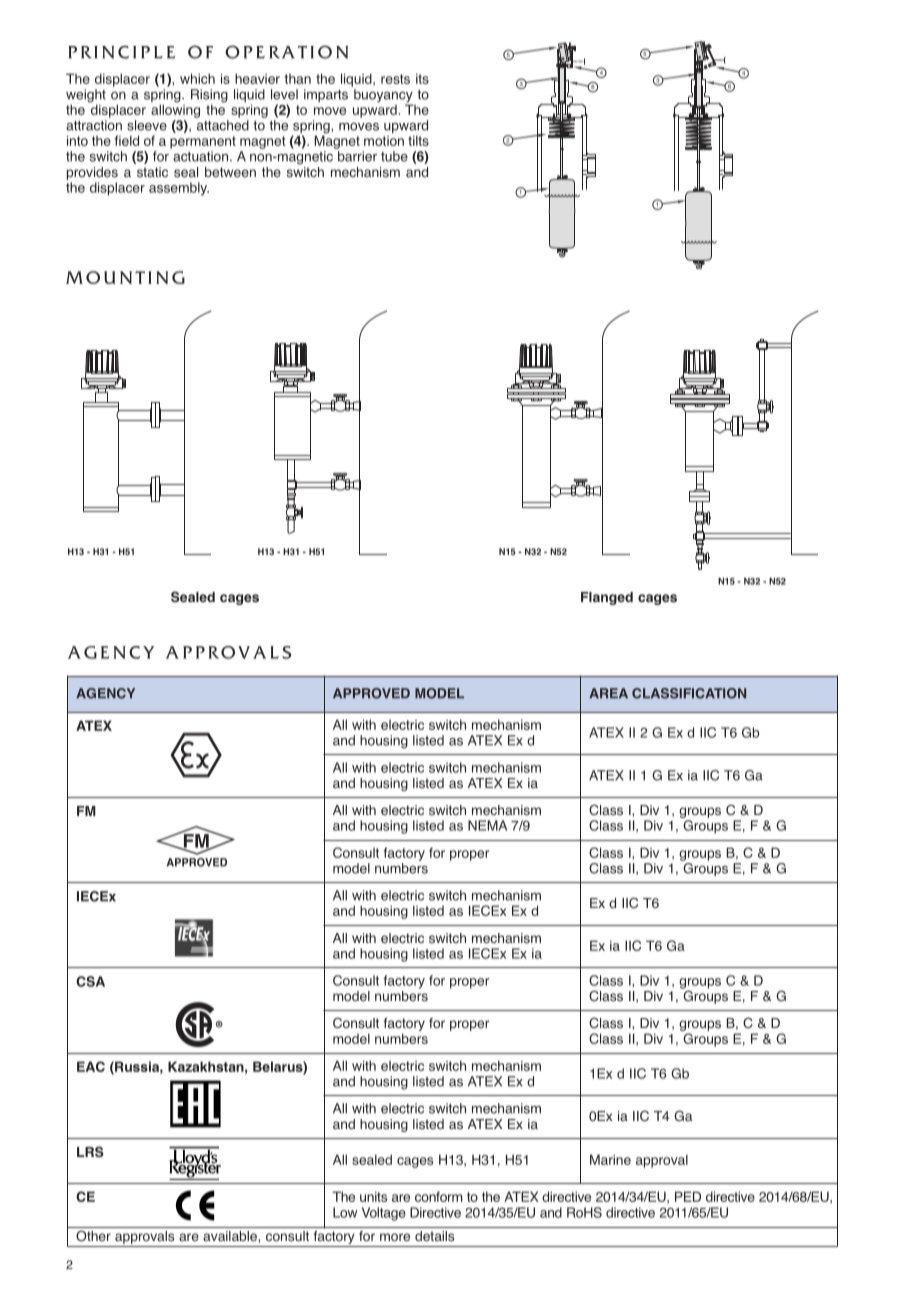 This screenshot has width=924, height=1308. What do you see at coordinates (384, 141) in the screenshot?
I see `motion` at bounding box center [384, 141].
